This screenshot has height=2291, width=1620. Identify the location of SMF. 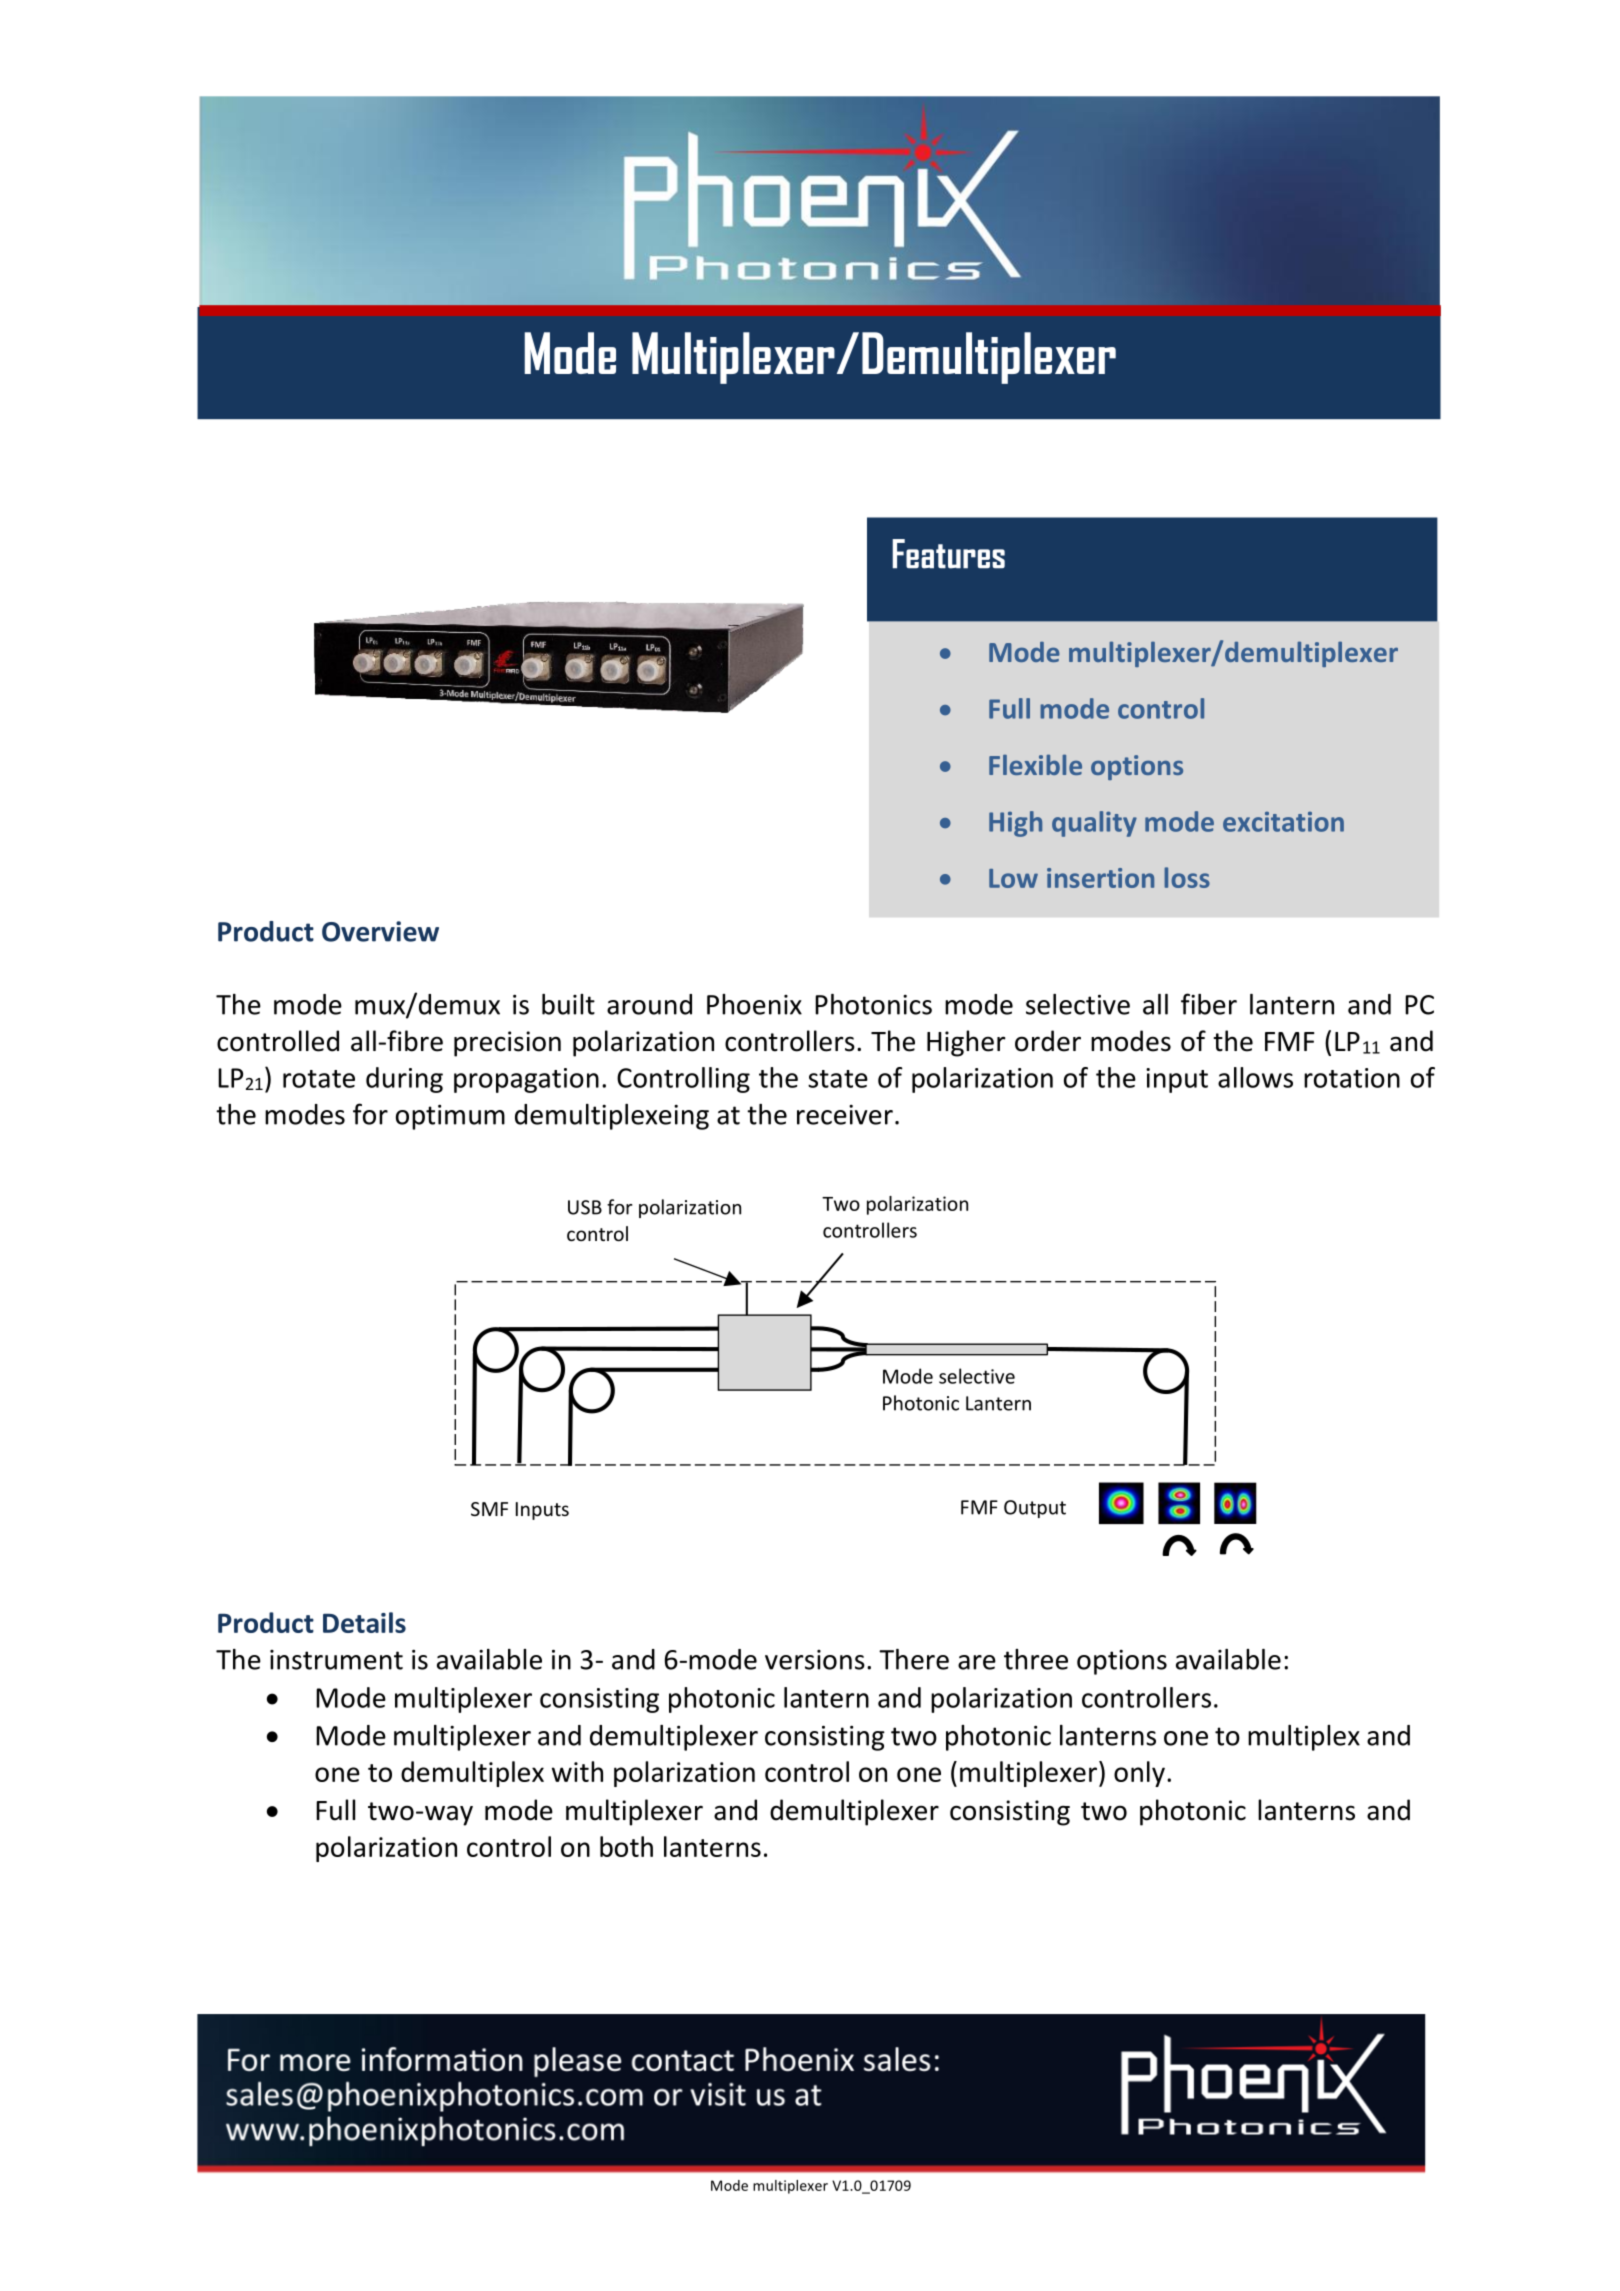
(489, 1509).
